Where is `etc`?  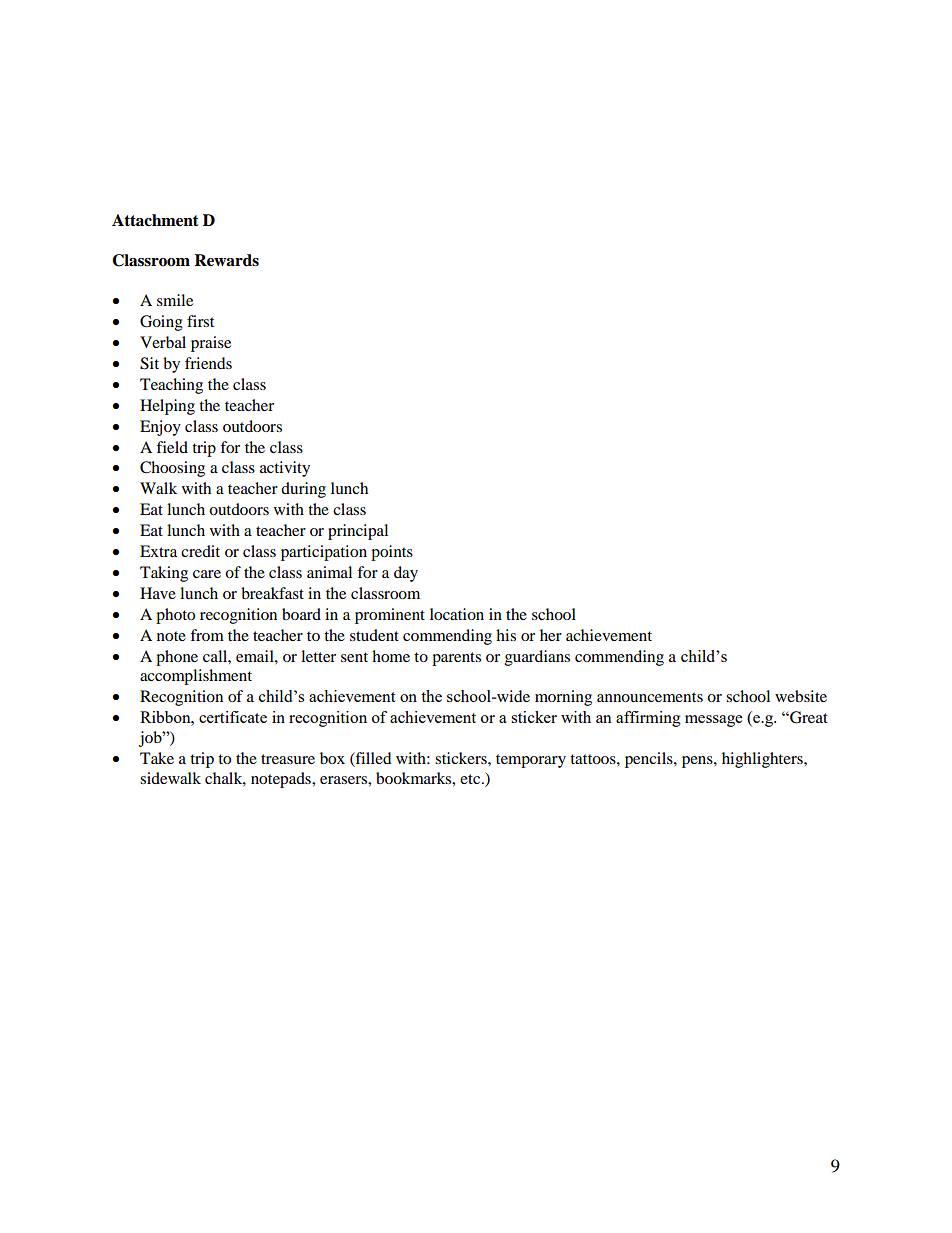
etc is located at coordinates (471, 779).
